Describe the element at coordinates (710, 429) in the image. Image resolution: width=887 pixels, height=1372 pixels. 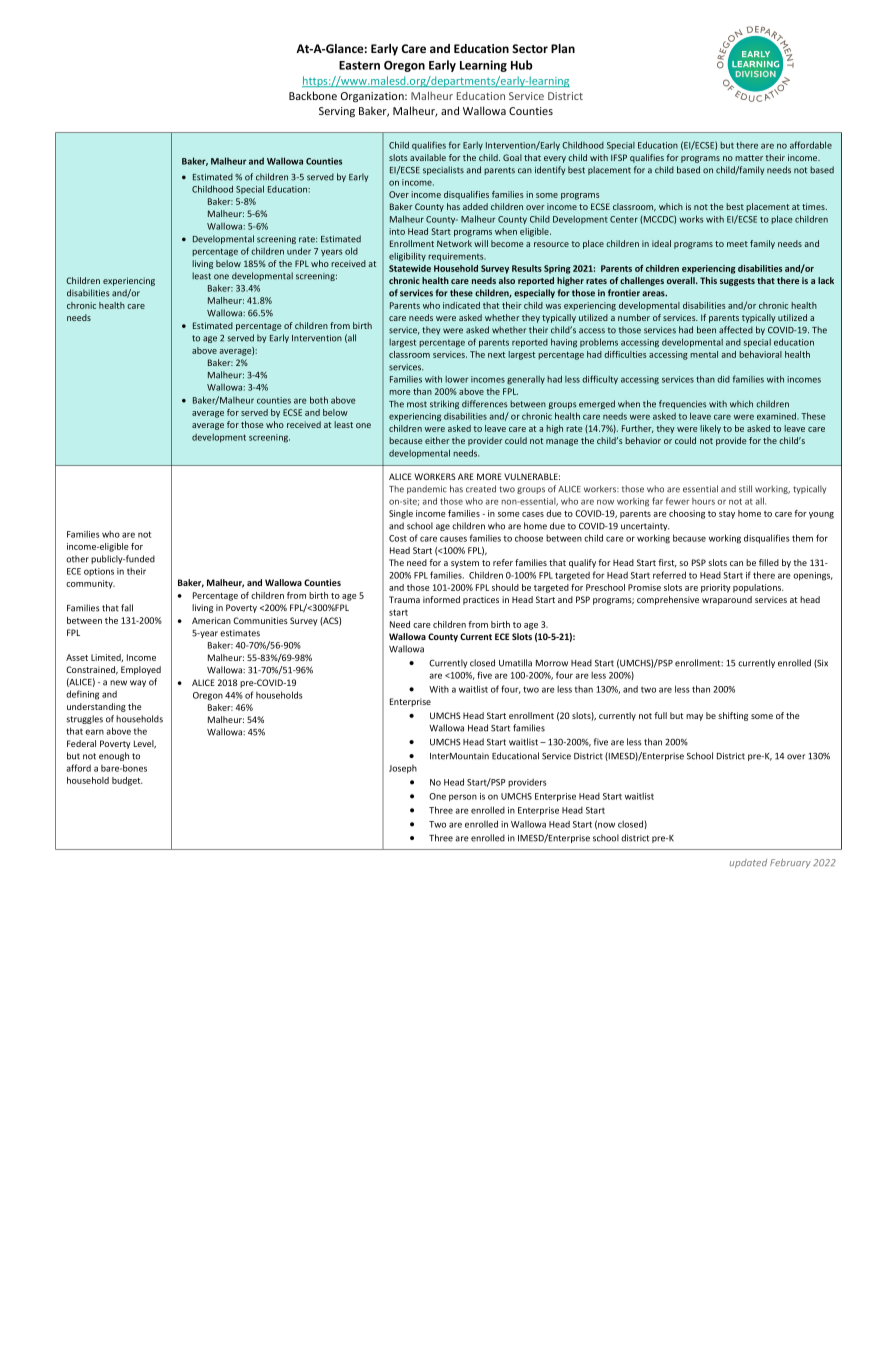
I see `likely` at that location.
